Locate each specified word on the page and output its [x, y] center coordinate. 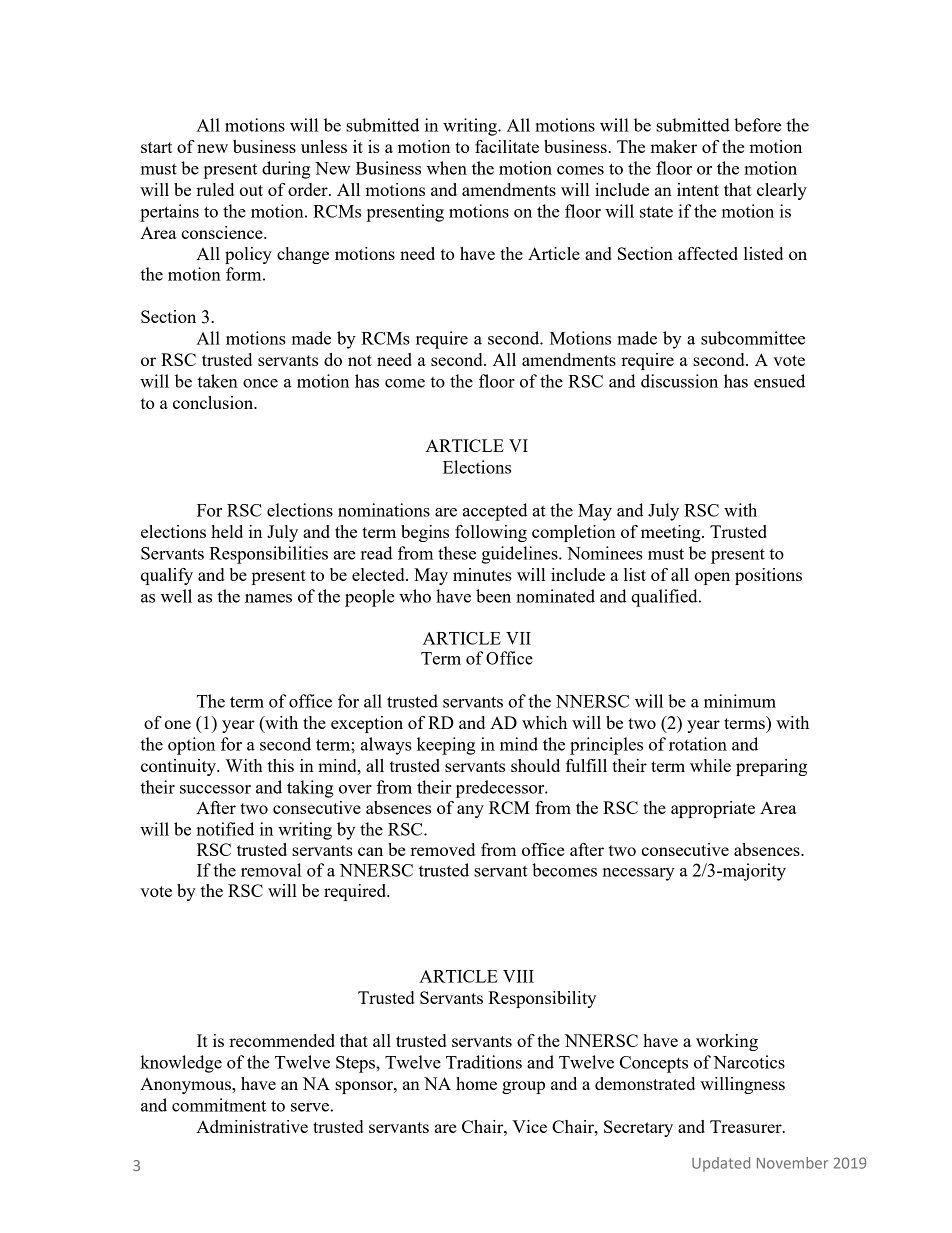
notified [225, 829]
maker [673, 146]
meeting [672, 533]
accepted [495, 512]
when [447, 168]
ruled [215, 189]
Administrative [252, 1126]
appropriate [713, 809]
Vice [529, 1126]
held [227, 531]
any [470, 811]
